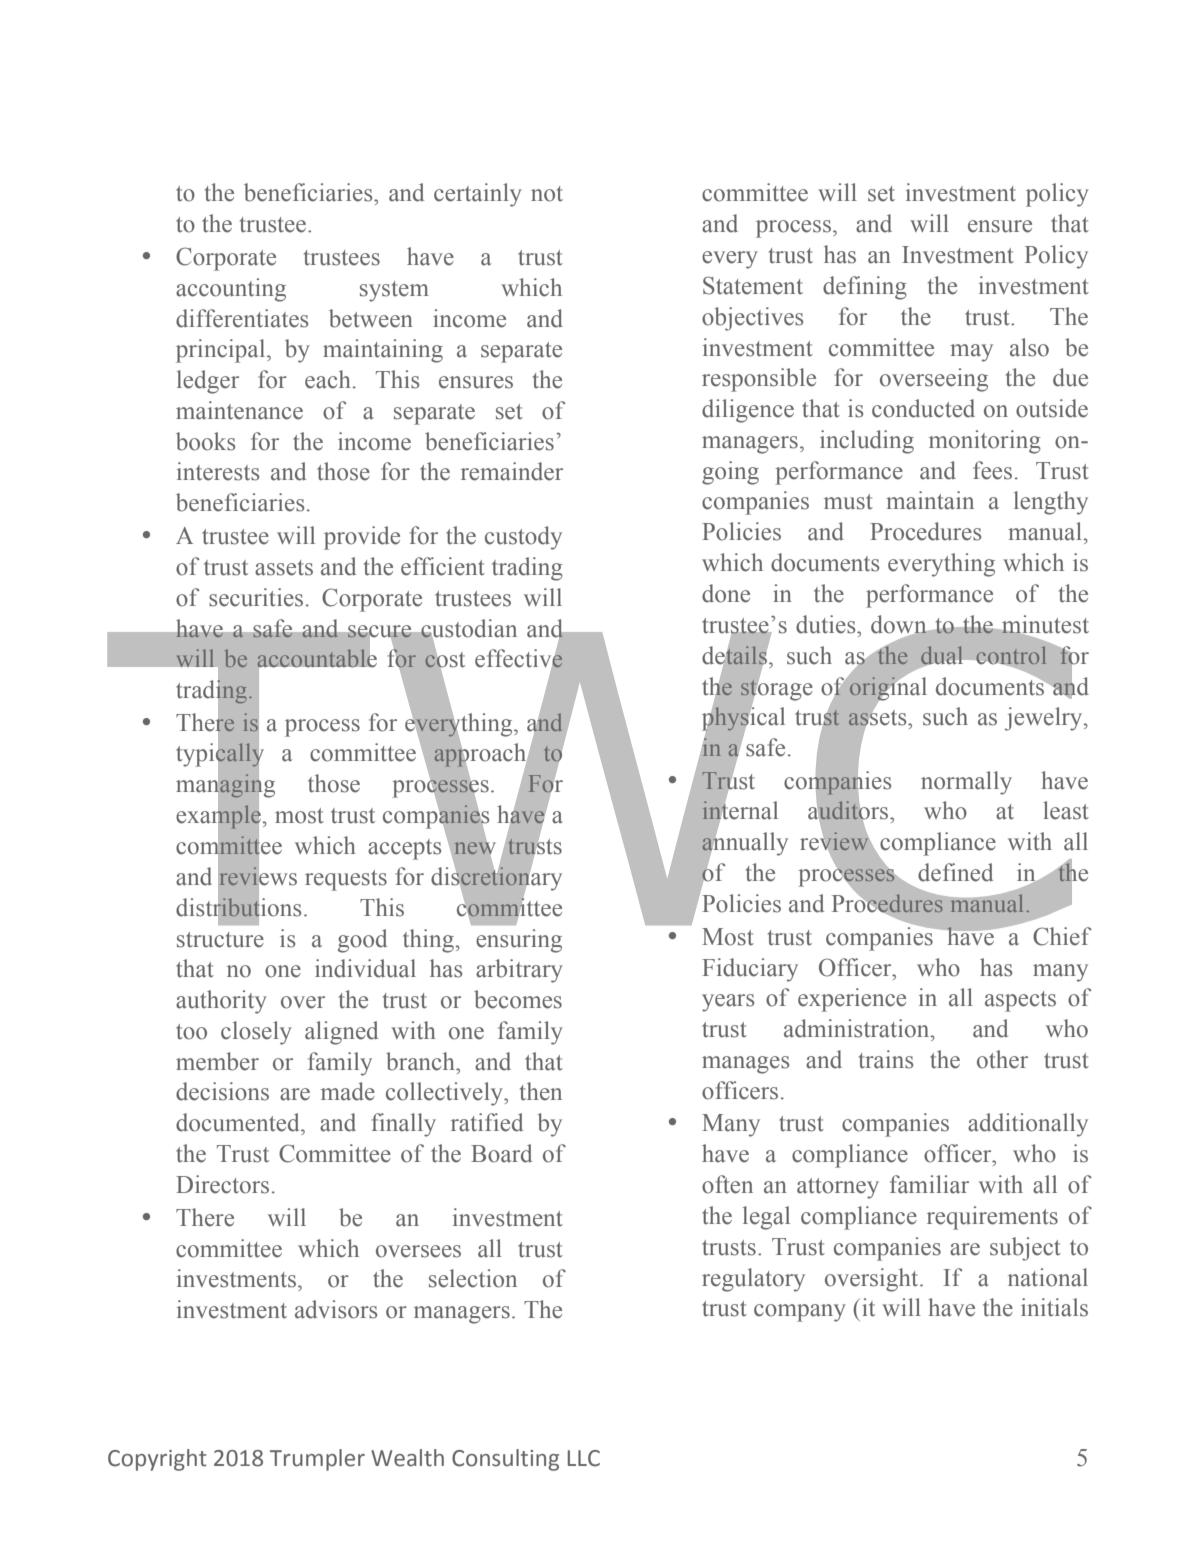 This screenshot has height=1543, width=1192. Describe the element at coordinates (584, 1458) in the screenshot. I see `LLC` at that location.
